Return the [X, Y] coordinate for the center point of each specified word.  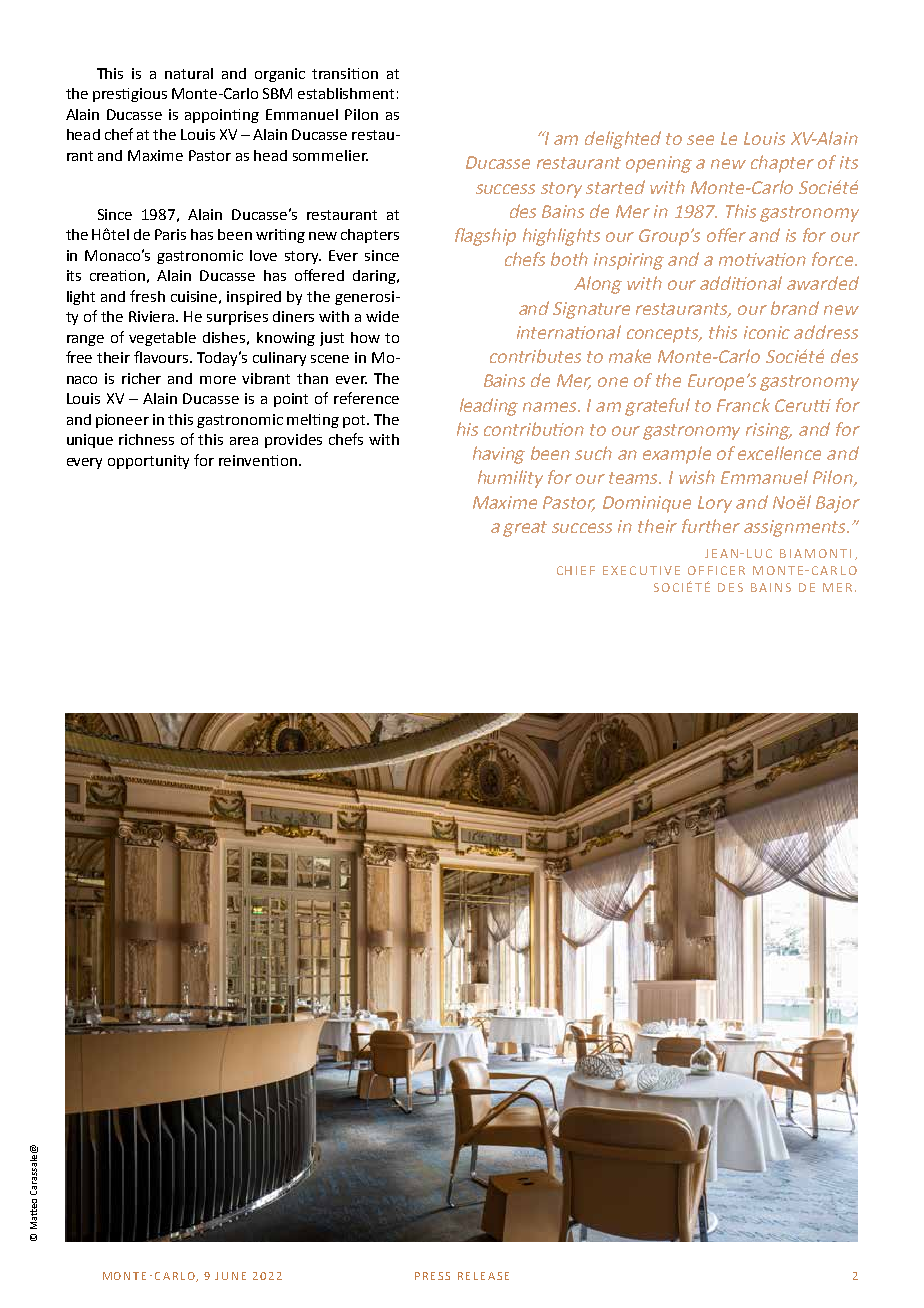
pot [356, 421]
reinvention [258, 460]
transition [345, 73]
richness [146, 439]
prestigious [130, 95]
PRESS [432, 1276]
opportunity [148, 462]
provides [293, 441]
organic [280, 75]
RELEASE [483, 1276]
